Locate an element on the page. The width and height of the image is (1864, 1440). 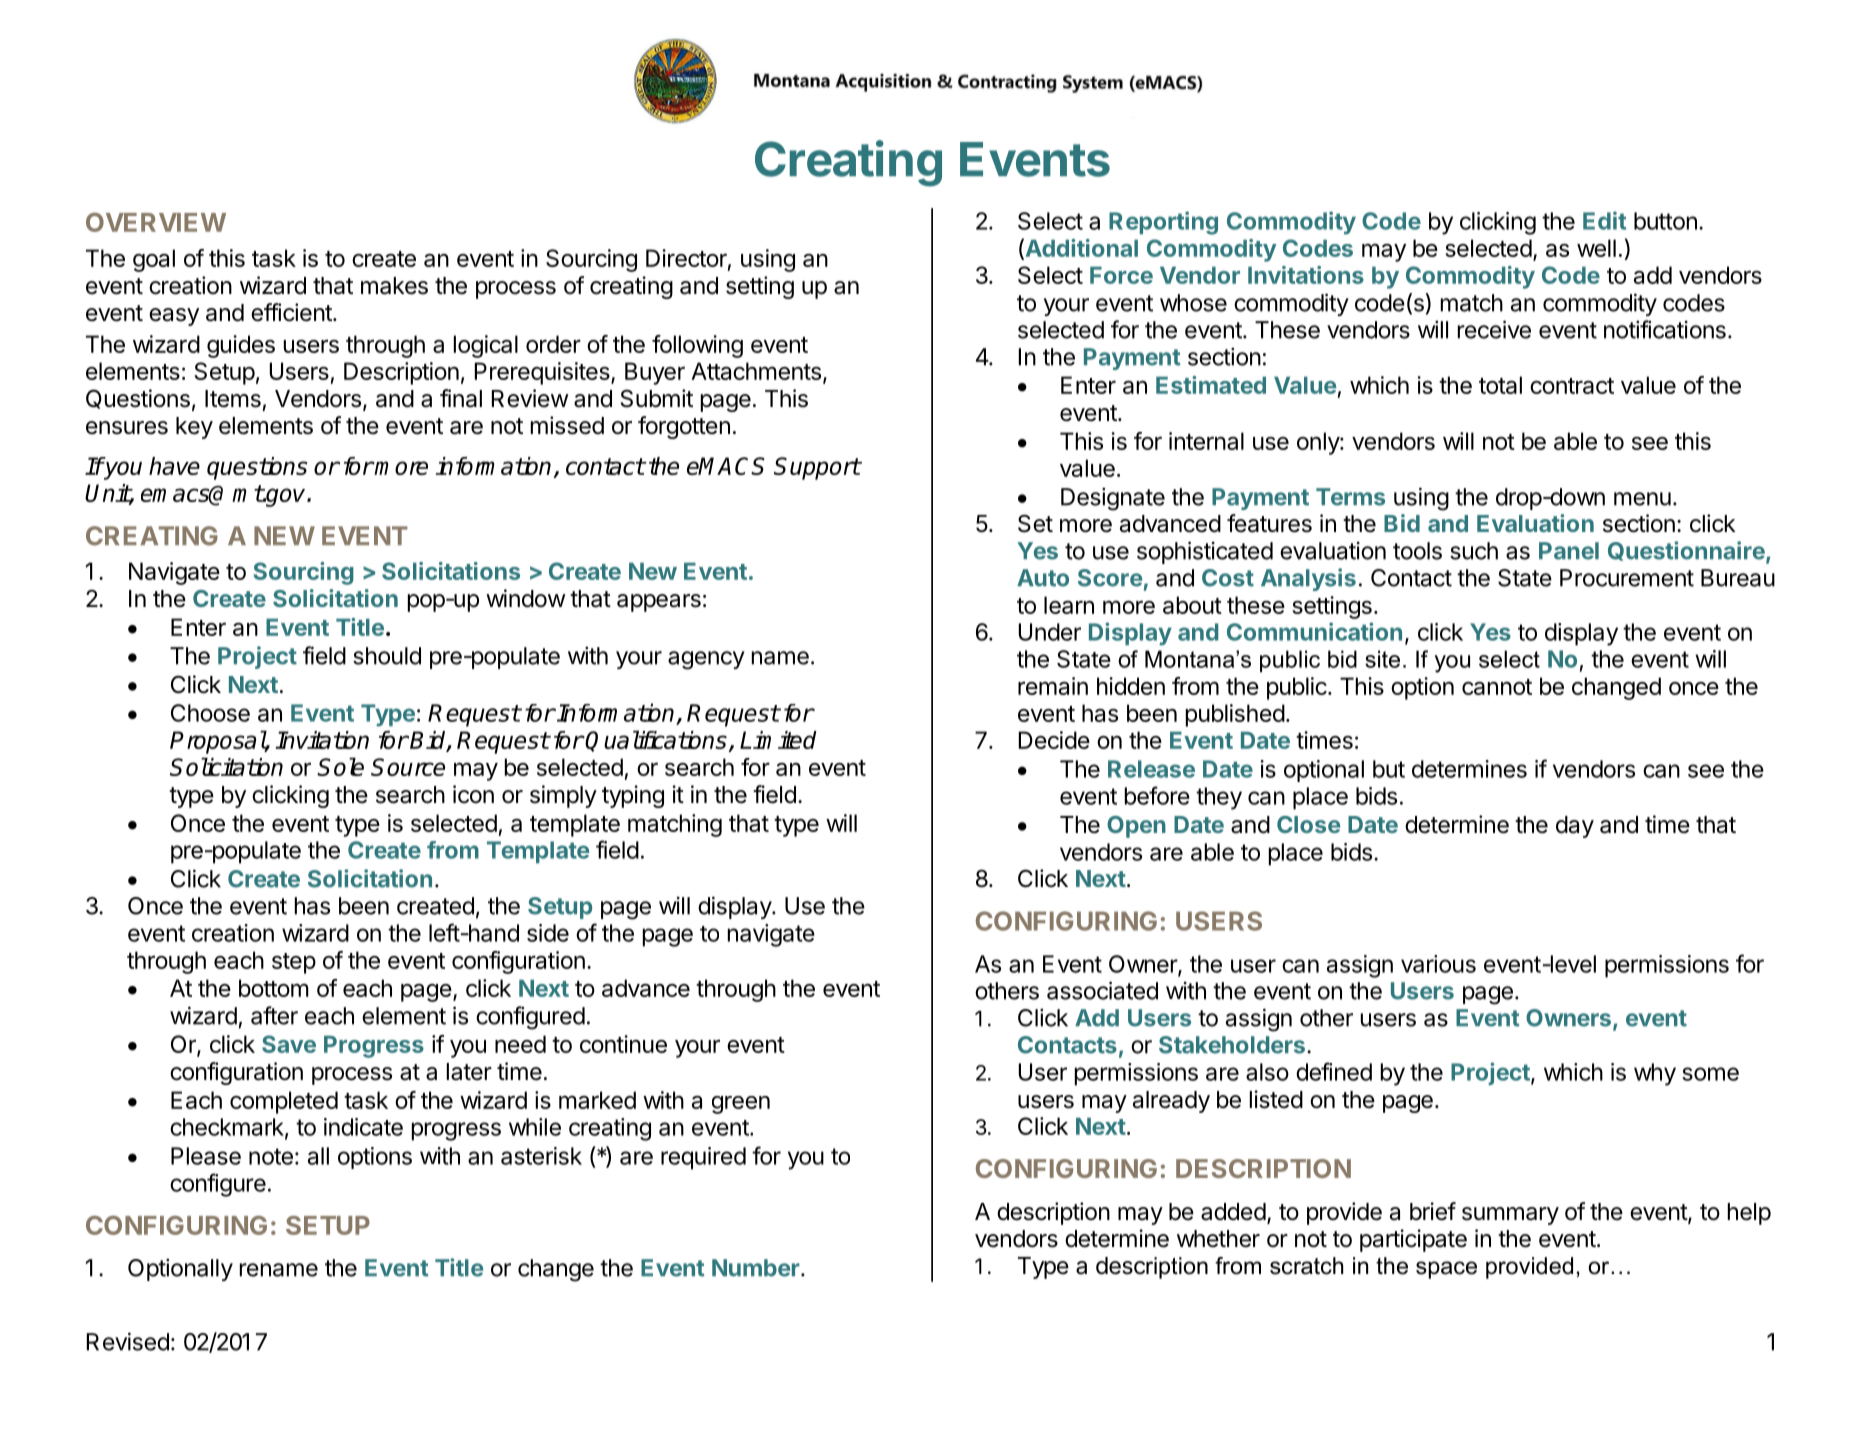
Force is located at coordinates (1121, 275).
